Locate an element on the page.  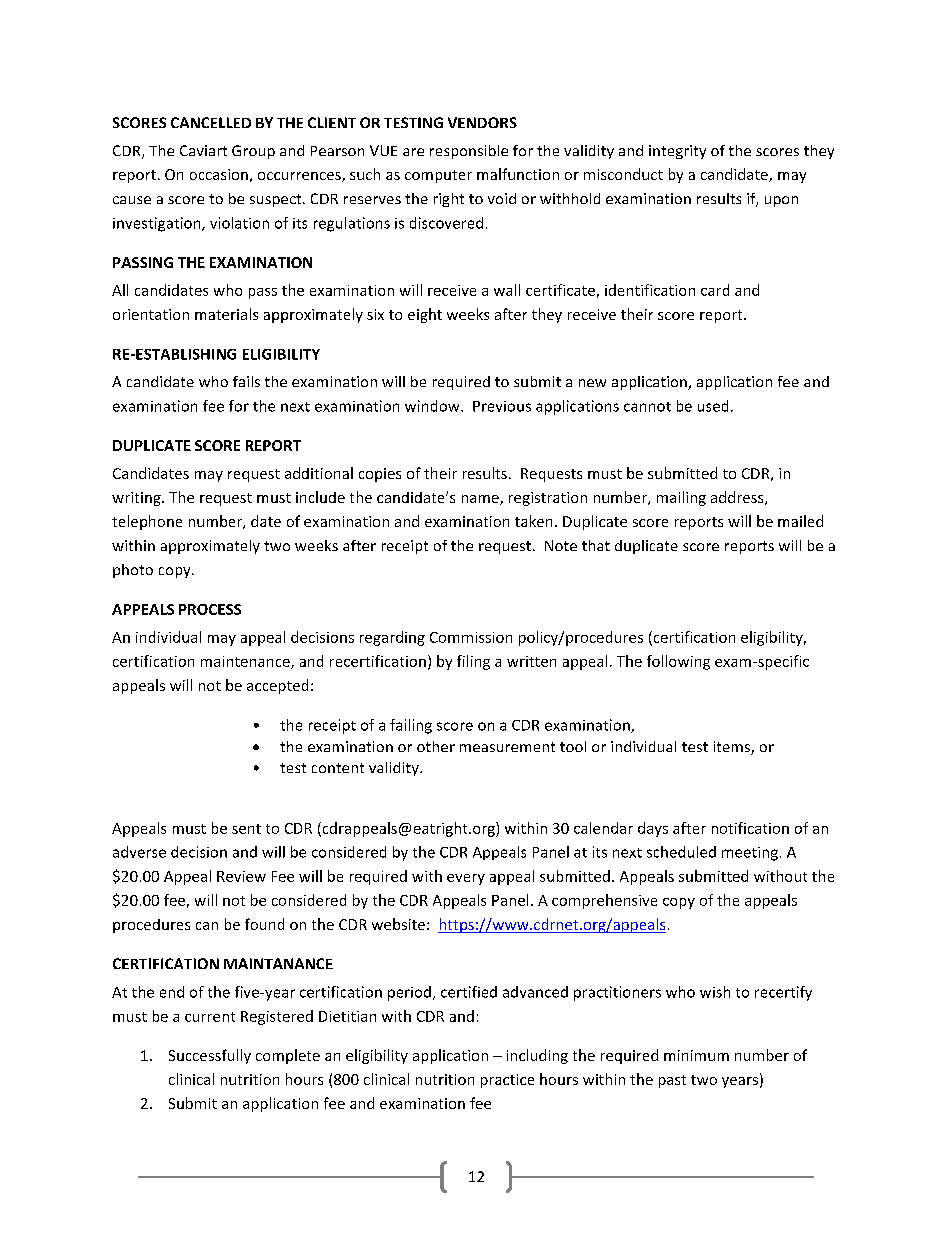
responsible is located at coordinates (469, 152).
